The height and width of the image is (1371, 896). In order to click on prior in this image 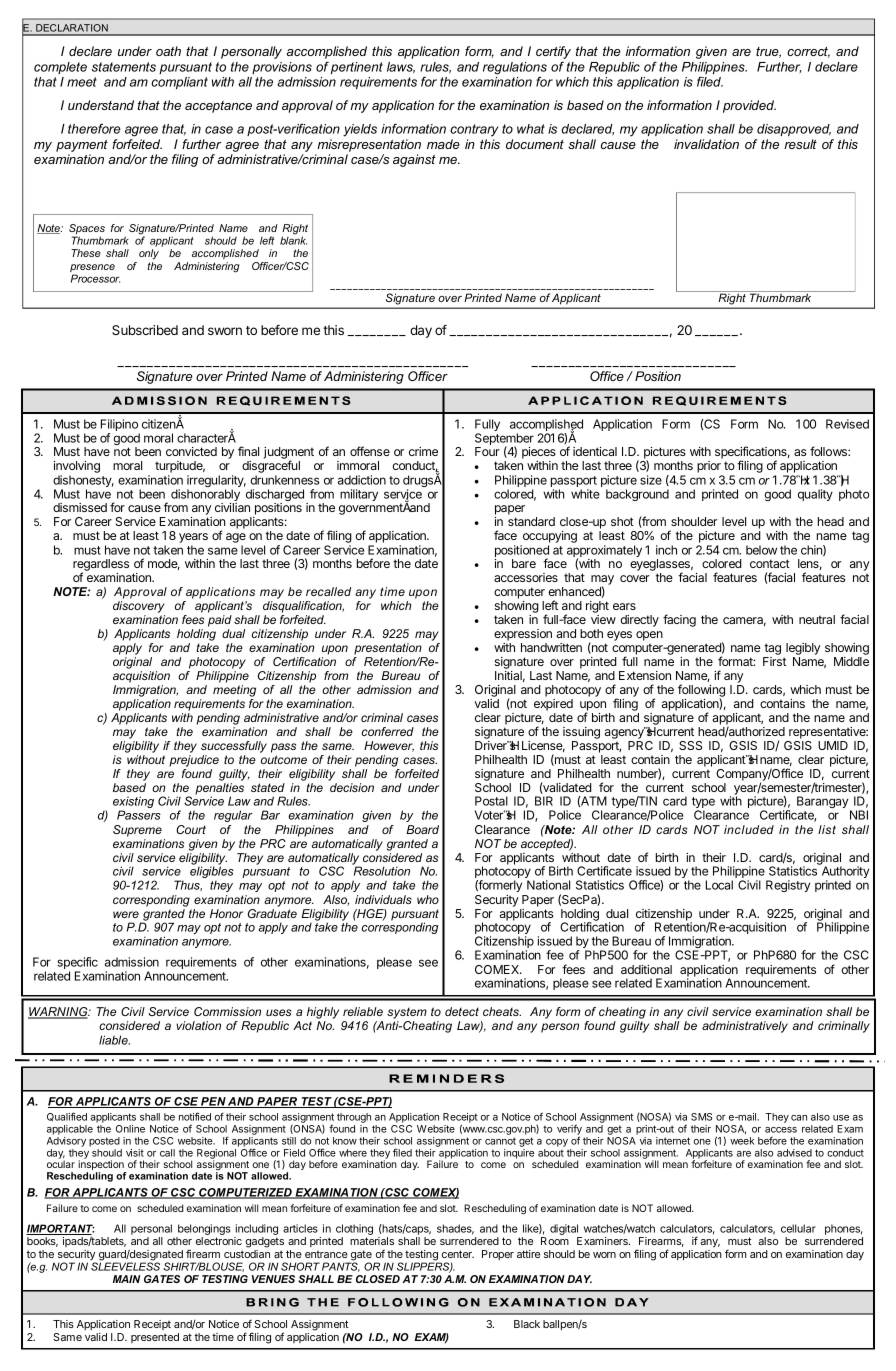, I will do `click(709, 467)`.
